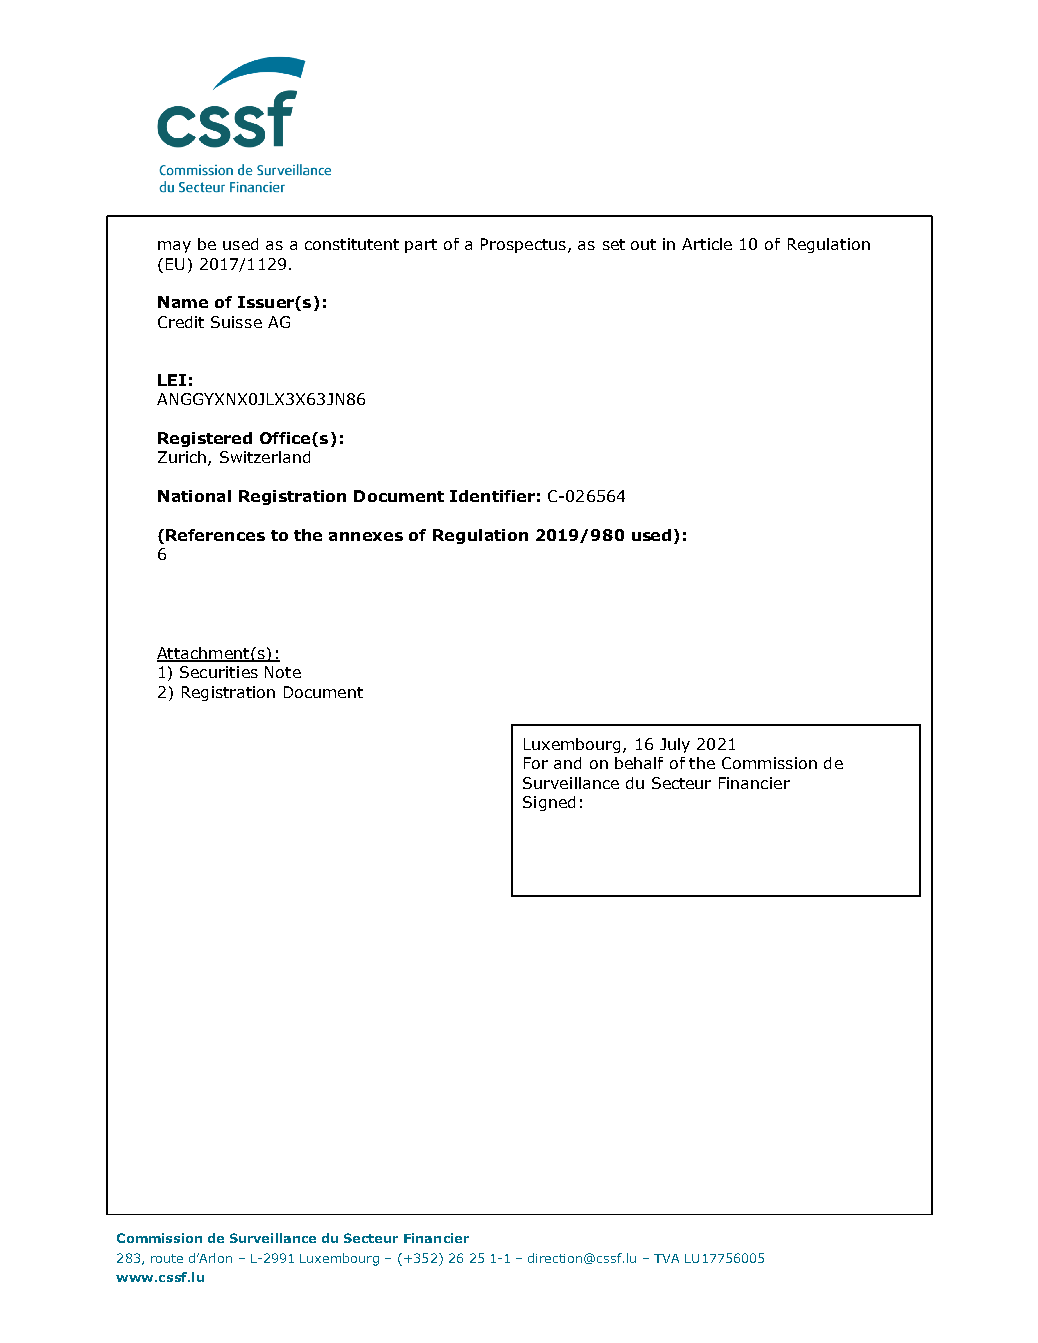  I want to click on part, so click(421, 246).
